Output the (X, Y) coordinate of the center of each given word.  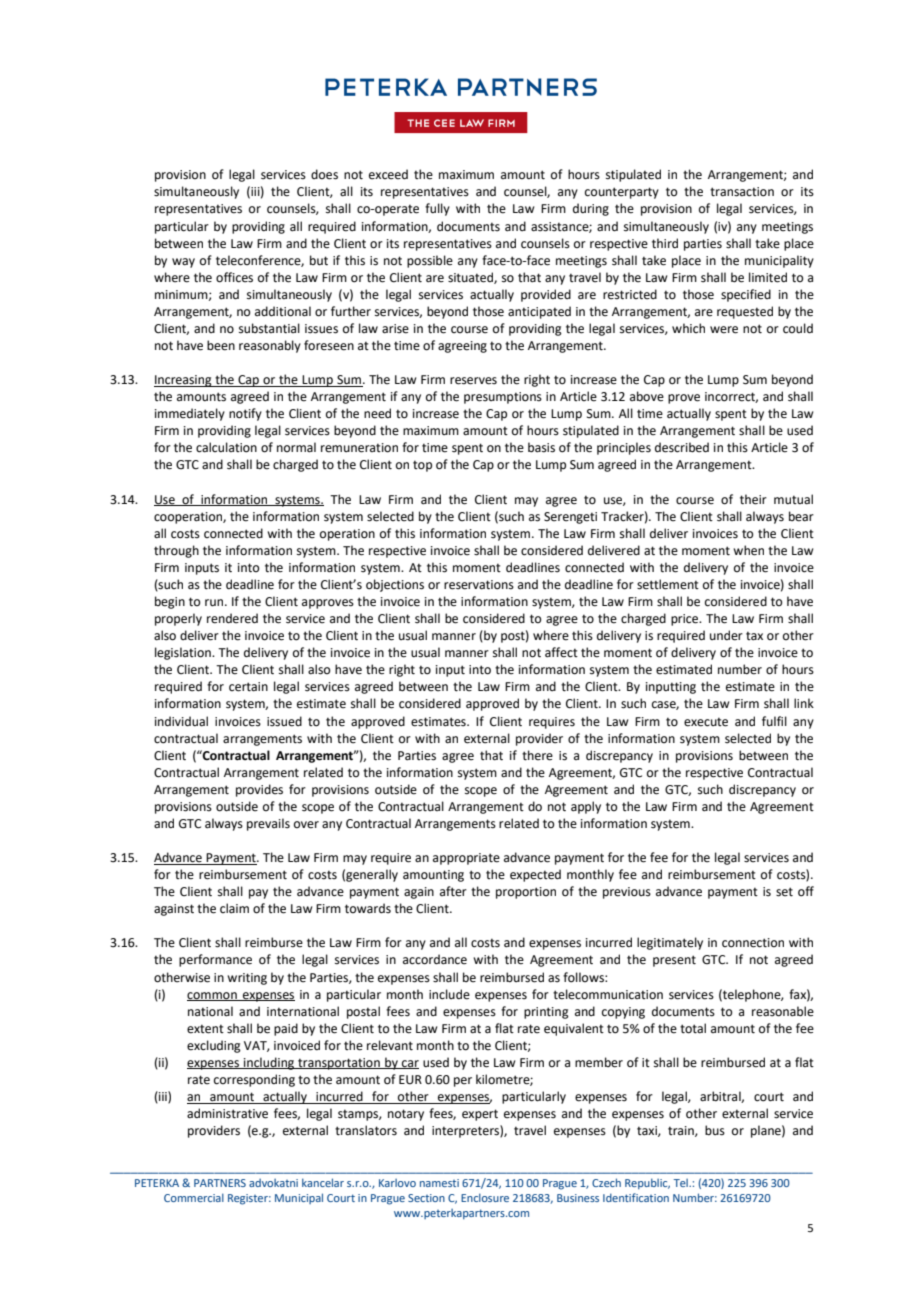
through (176, 551)
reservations (479, 585)
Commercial (194, 1197)
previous (627, 893)
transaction (742, 192)
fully (437, 209)
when (748, 550)
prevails (268, 824)
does (324, 174)
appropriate (466, 859)
